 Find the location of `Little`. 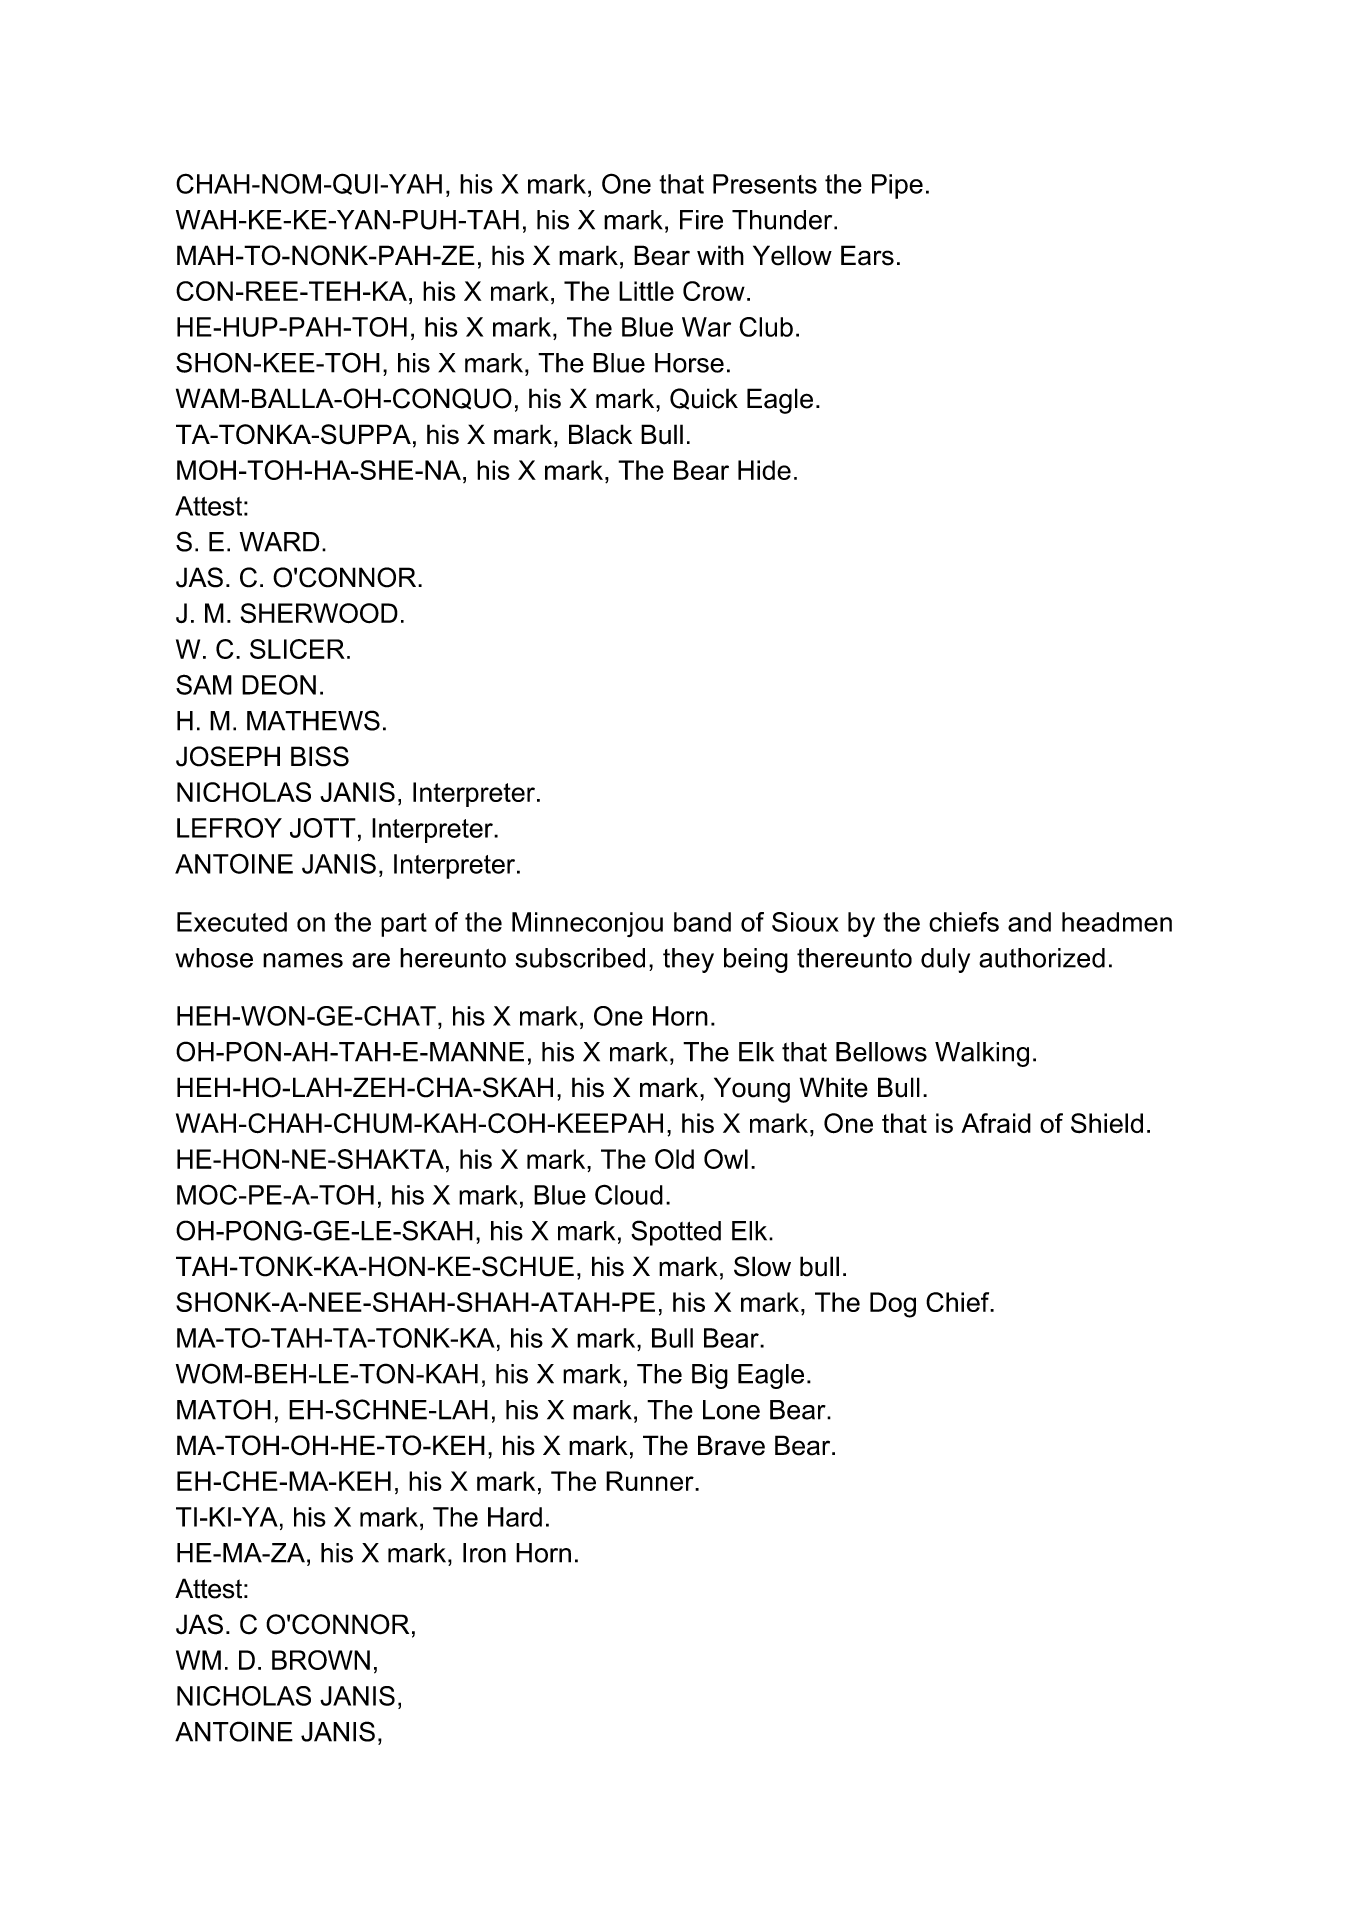

Little is located at coordinates (646, 291).
